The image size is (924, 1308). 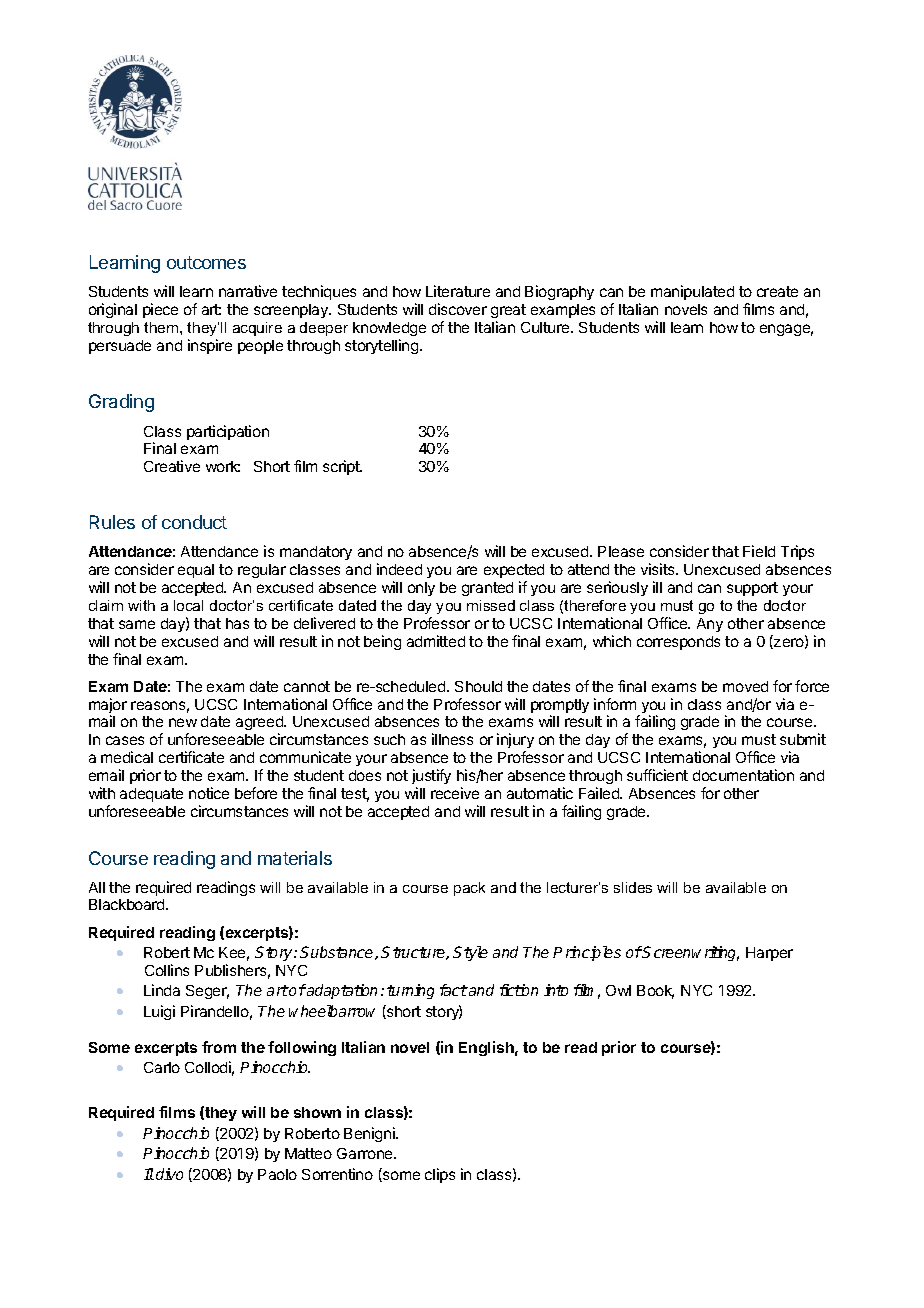 What do you see at coordinates (454, 990) in the document?
I see `fact` at bounding box center [454, 990].
